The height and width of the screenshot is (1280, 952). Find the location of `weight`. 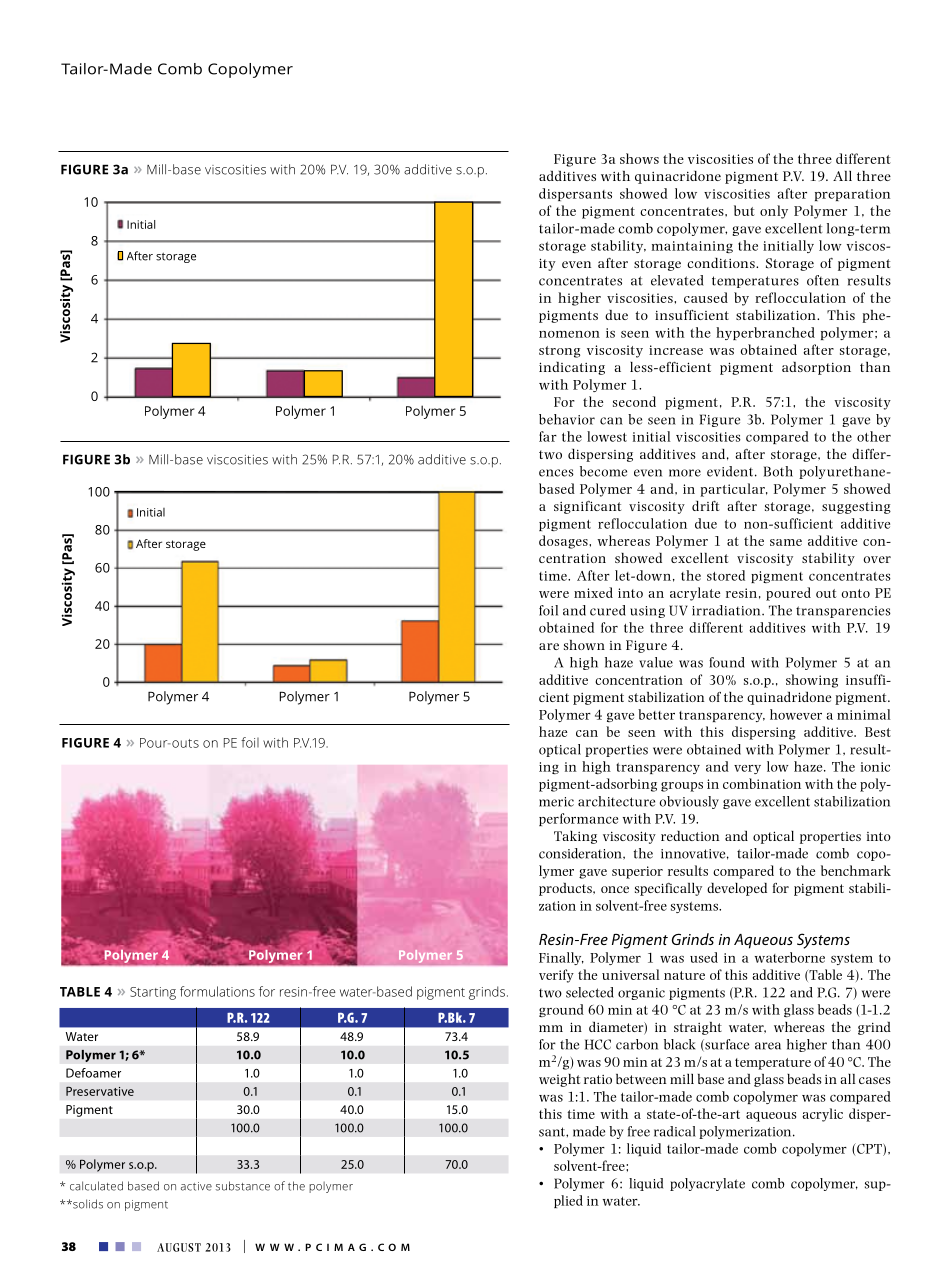

weight is located at coordinates (559, 1080).
